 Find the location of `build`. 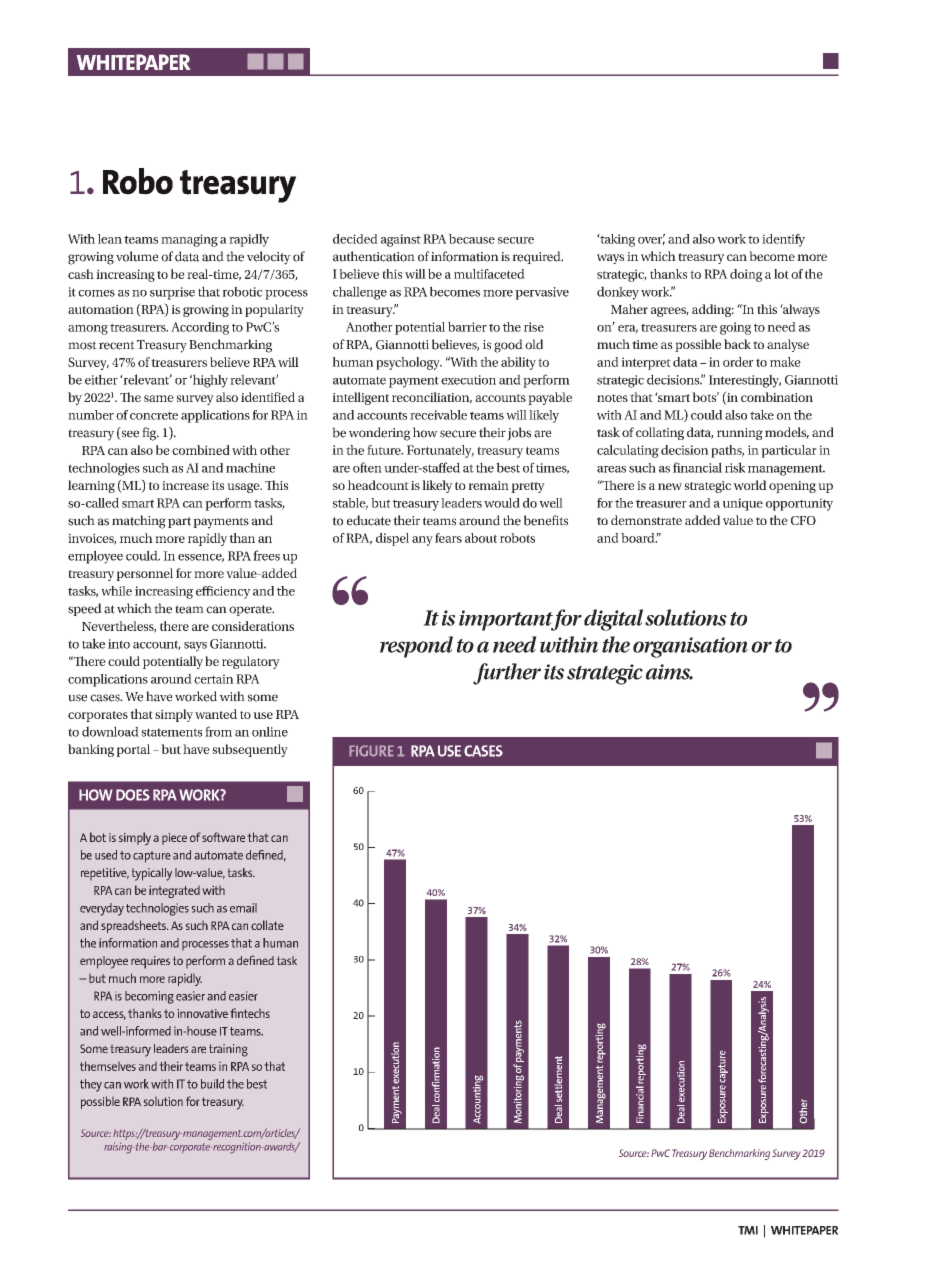

build is located at coordinates (212, 1084).
